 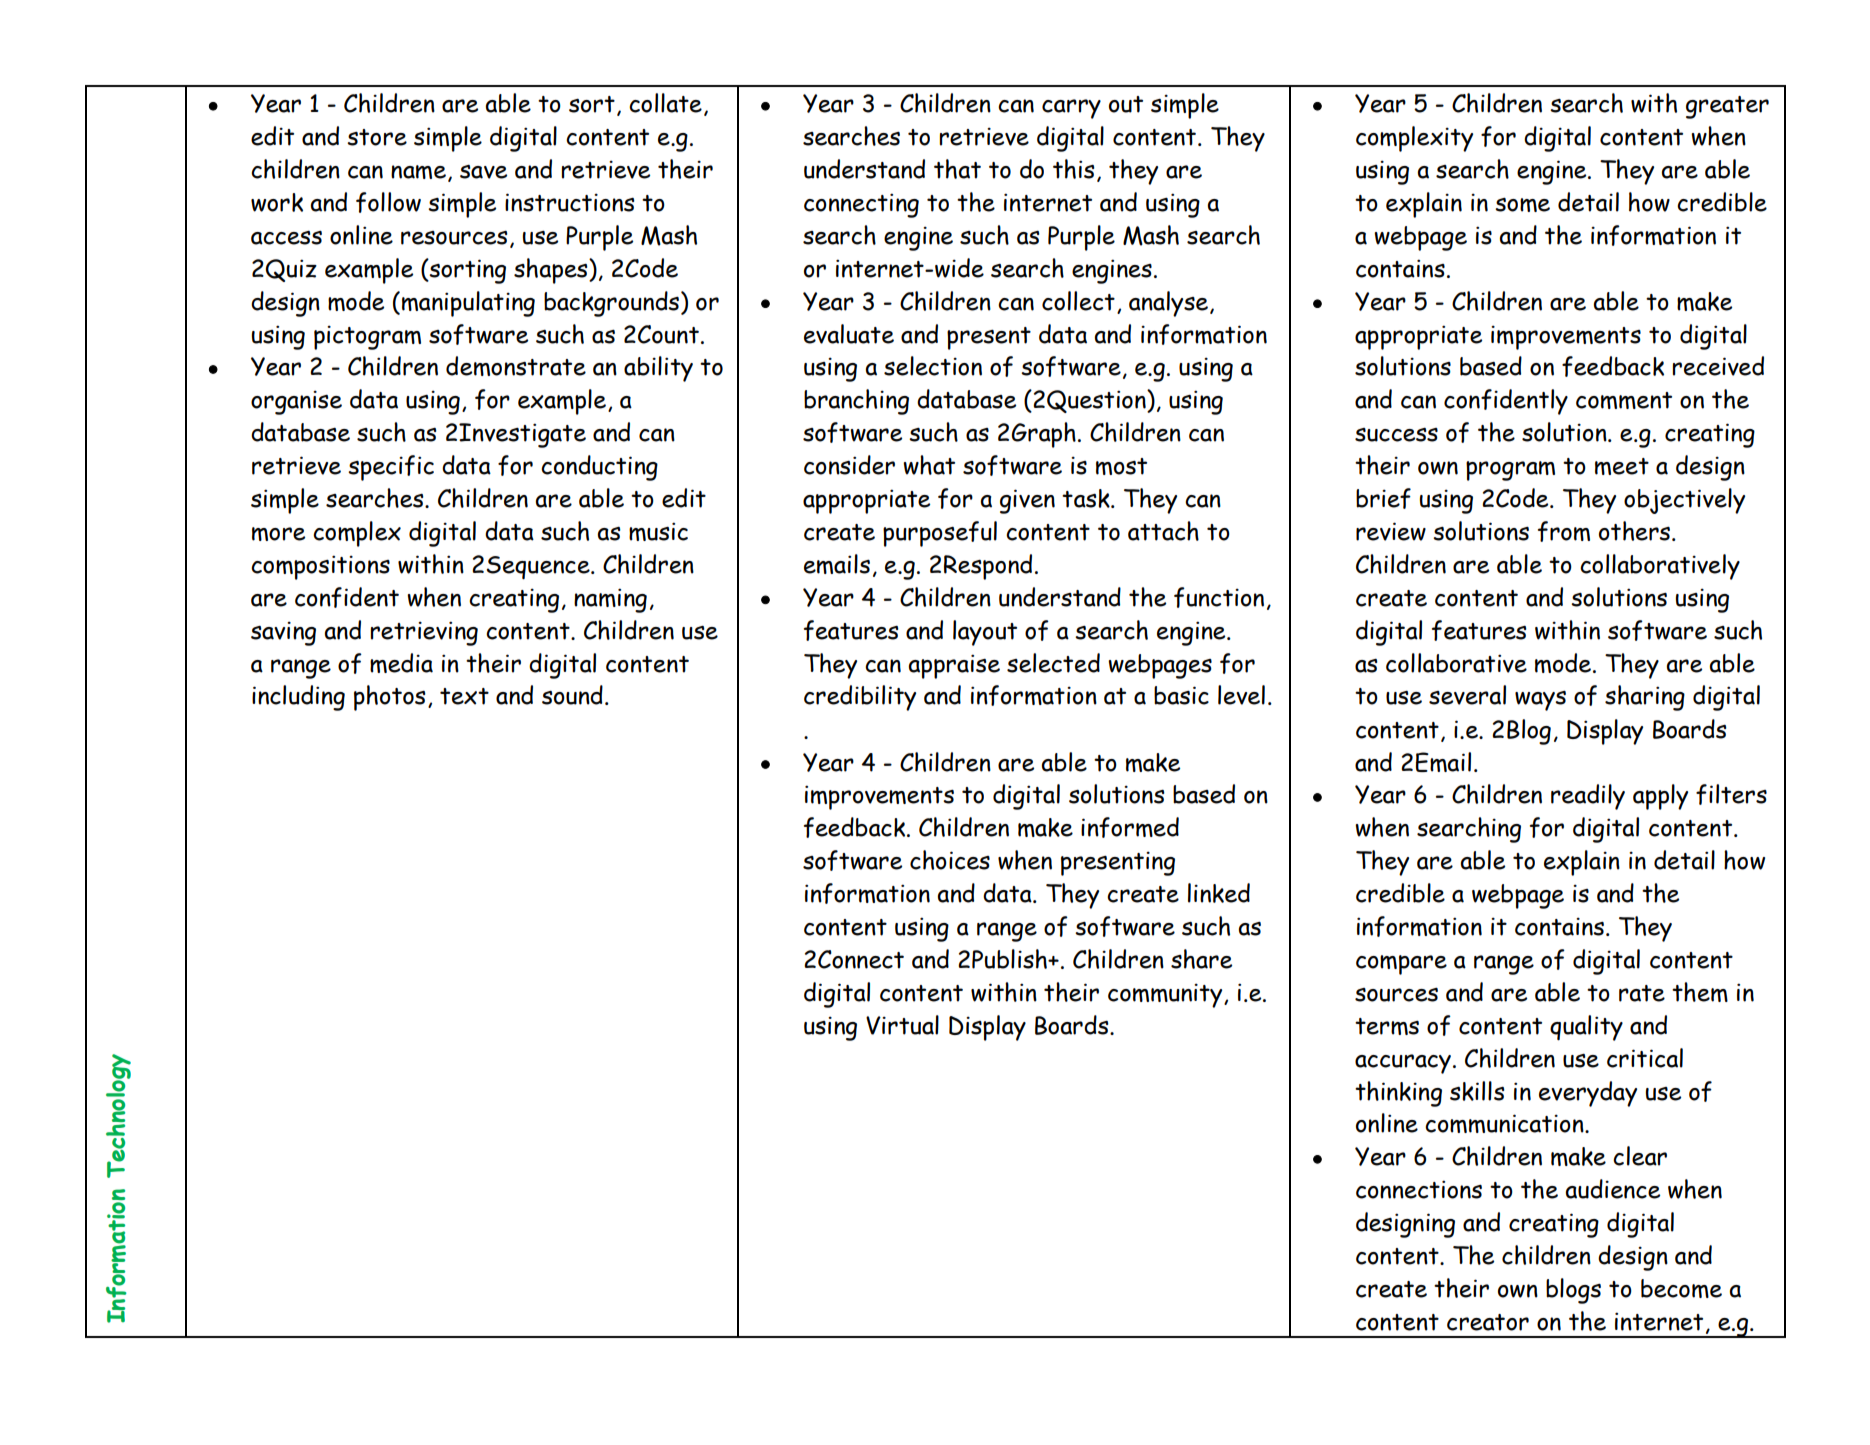 What do you see at coordinates (377, 137) in the screenshot?
I see `store` at bounding box center [377, 137].
